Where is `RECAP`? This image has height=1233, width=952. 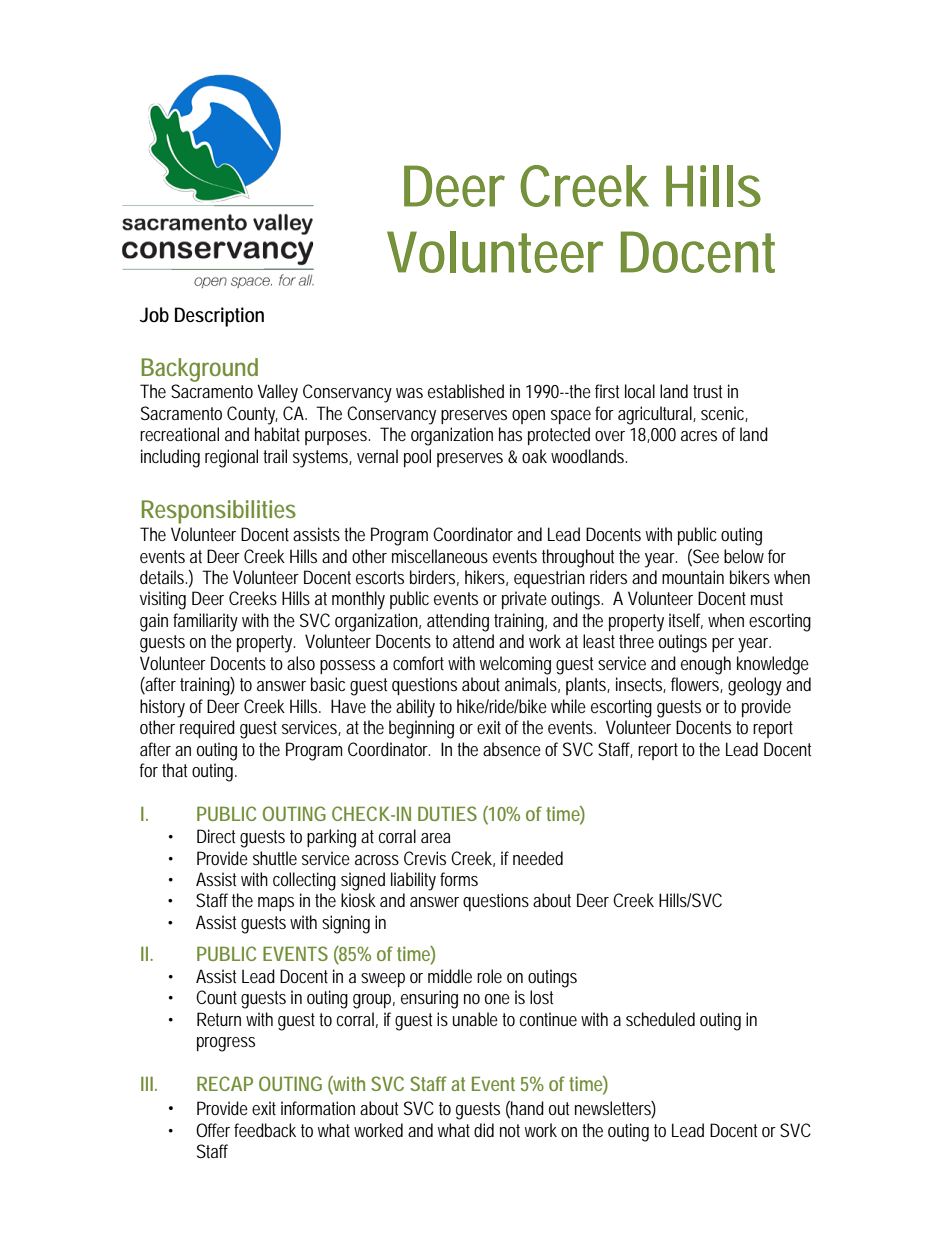 RECAP is located at coordinates (225, 1083).
